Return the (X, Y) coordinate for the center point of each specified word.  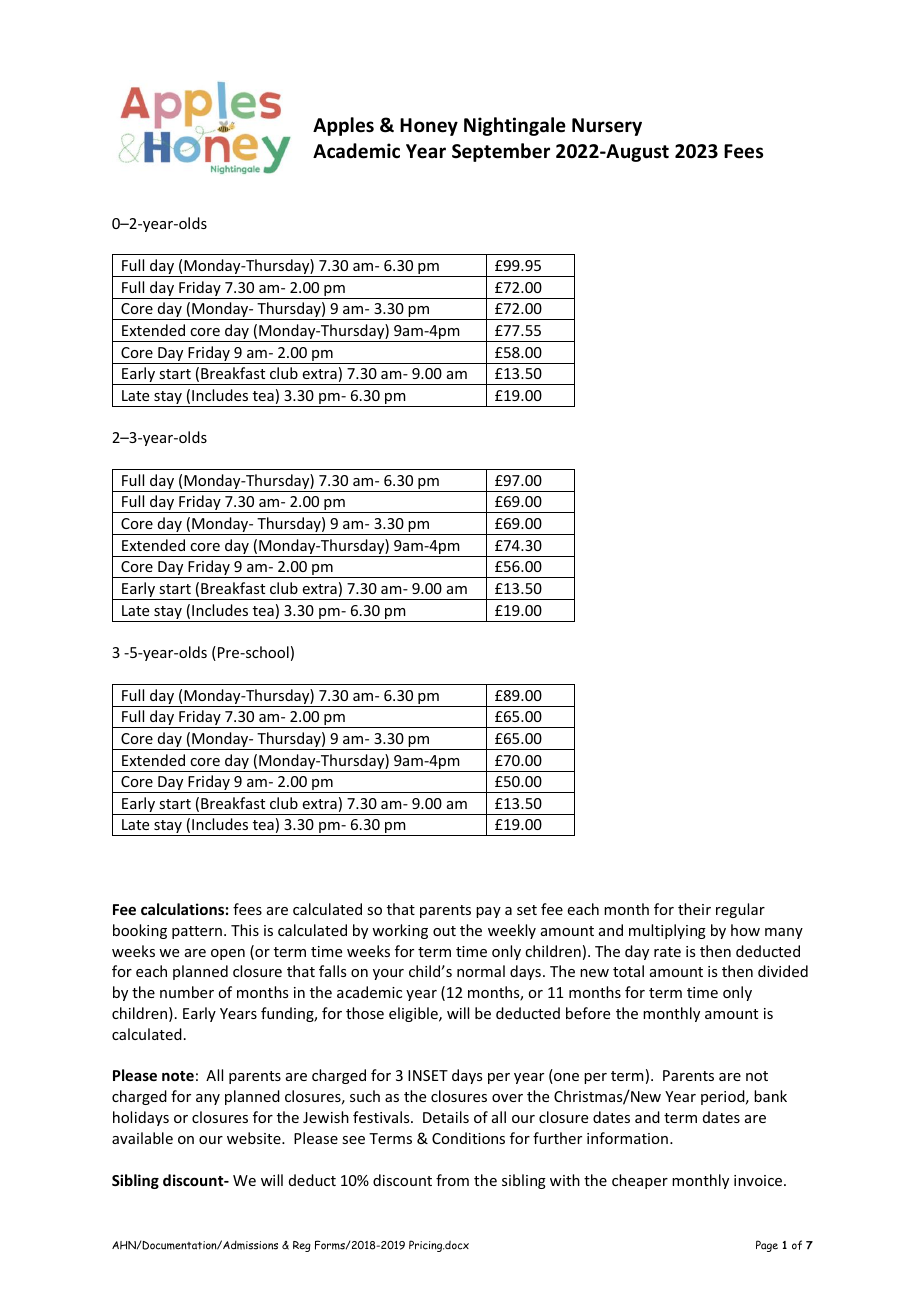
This (245, 930)
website (255, 1138)
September (501, 152)
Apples (343, 126)
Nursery (607, 127)
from (452, 1180)
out (444, 931)
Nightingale (515, 126)
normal (481, 971)
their (694, 909)
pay (488, 912)
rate (667, 952)
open (228, 954)
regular (740, 910)
